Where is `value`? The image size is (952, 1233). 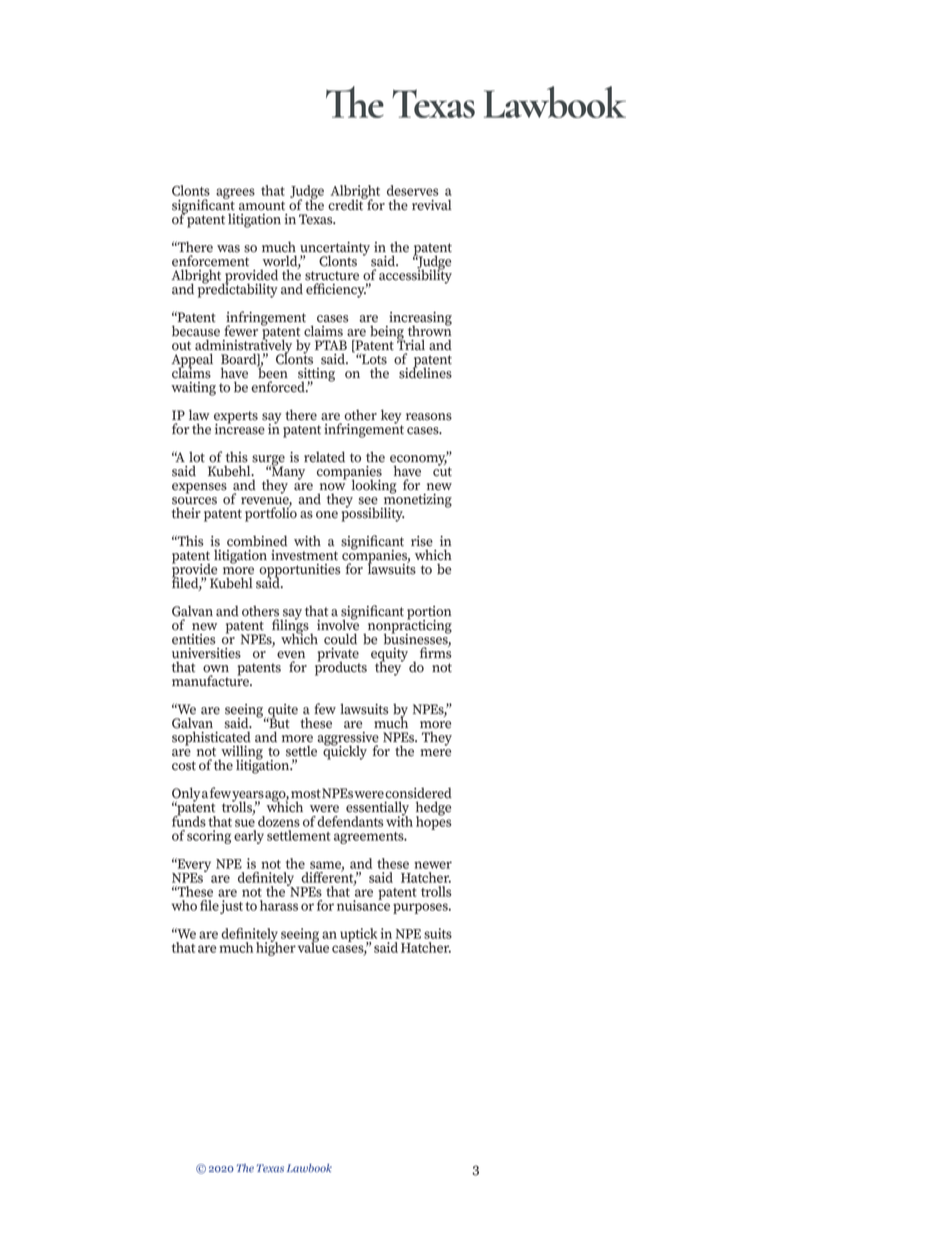
value is located at coordinates (313, 946).
